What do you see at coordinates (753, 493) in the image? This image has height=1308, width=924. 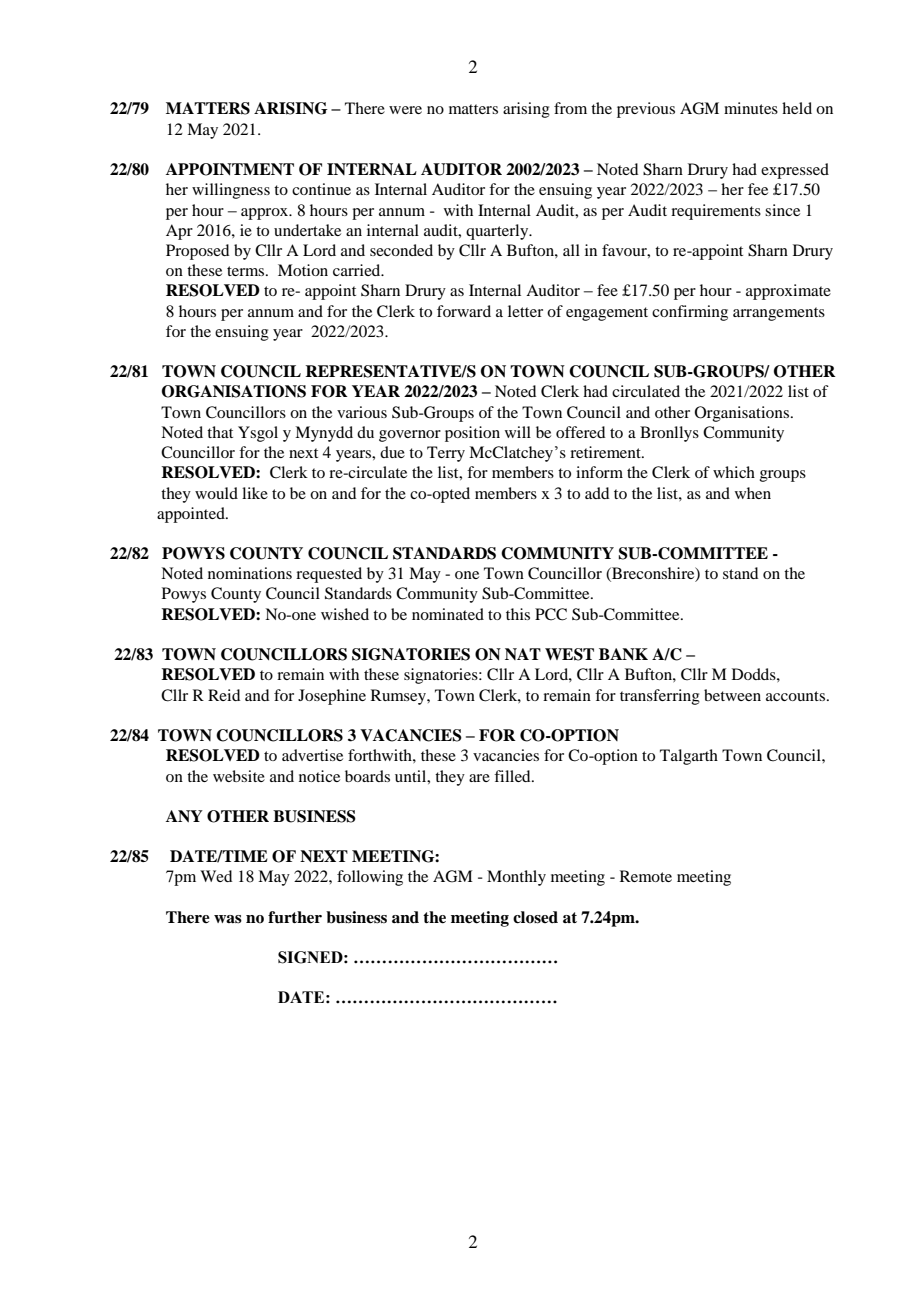 I see `when` at bounding box center [753, 493].
